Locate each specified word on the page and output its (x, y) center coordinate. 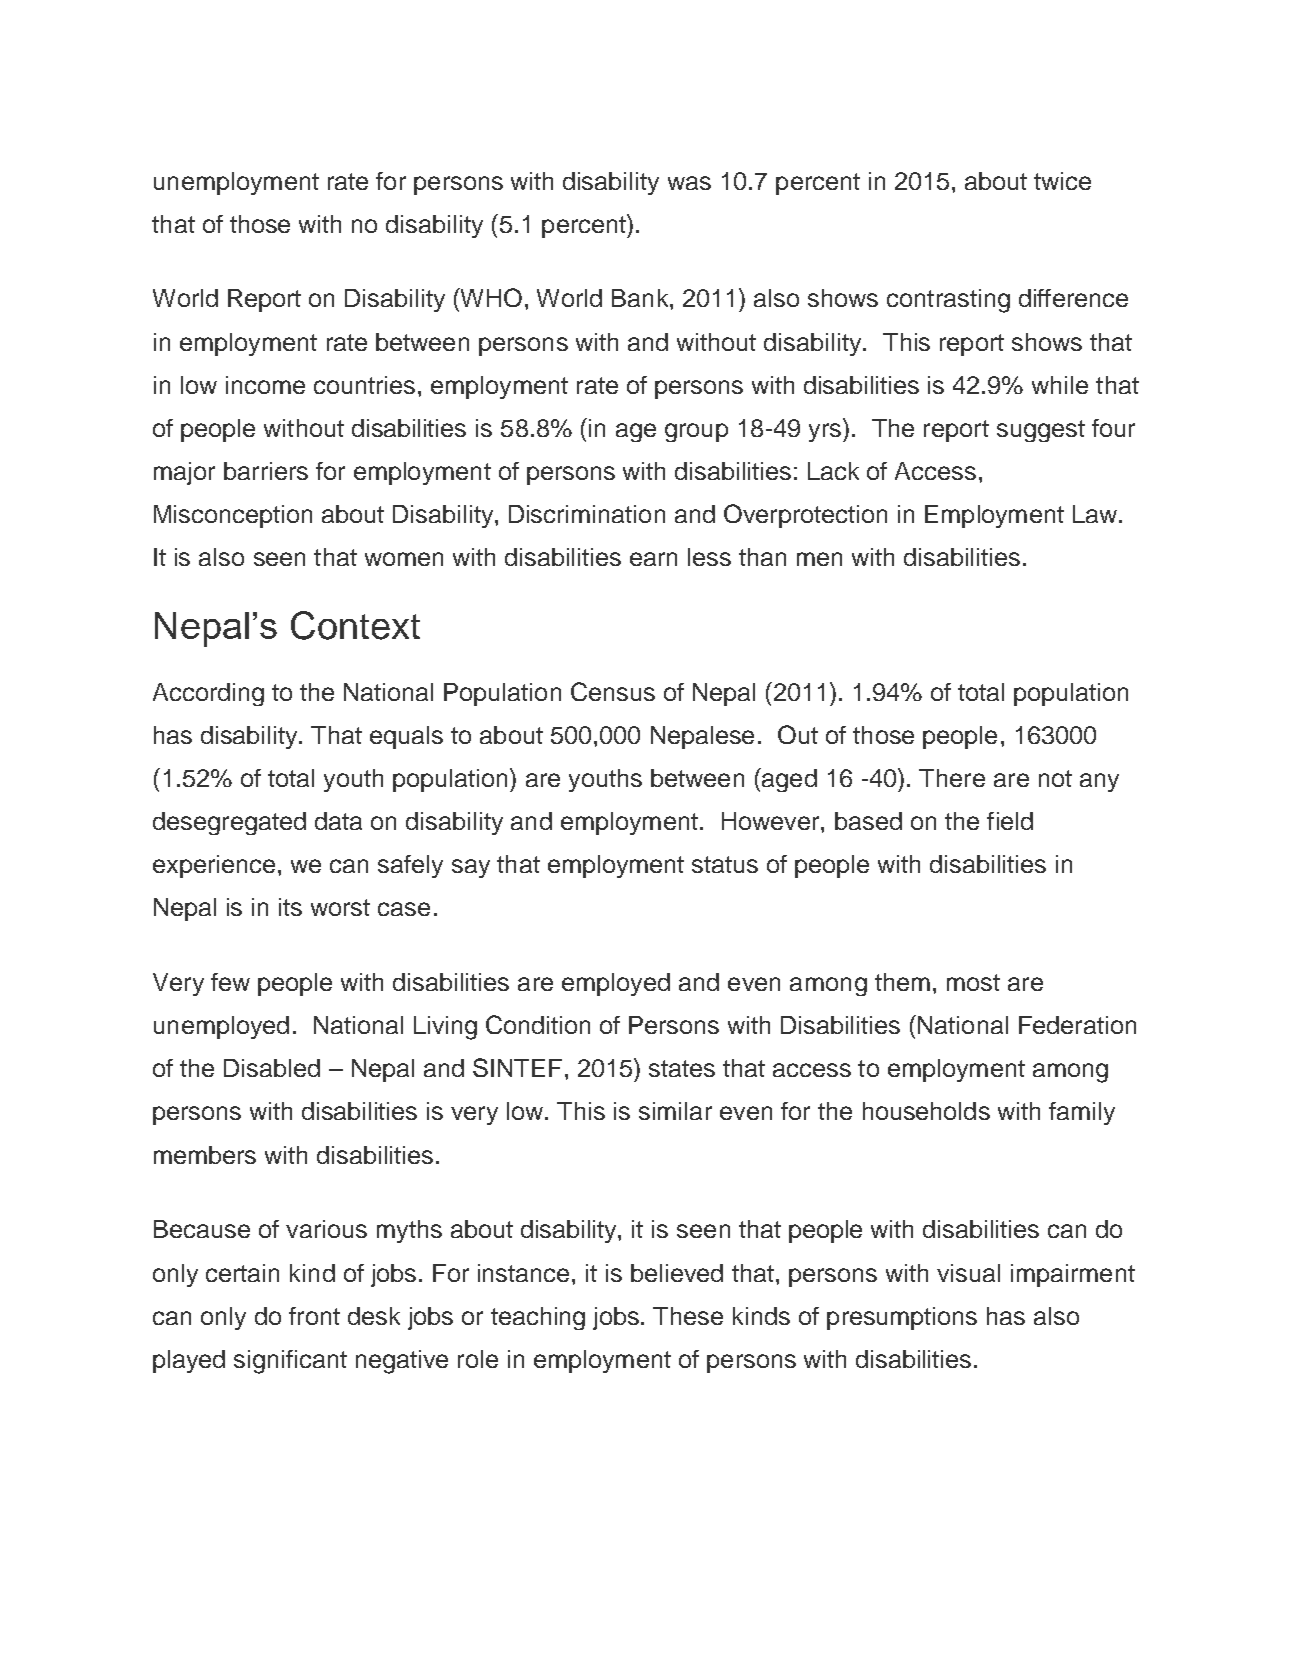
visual (968, 1273)
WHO (490, 297)
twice (1062, 181)
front (314, 1316)
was (689, 183)
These (688, 1316)
